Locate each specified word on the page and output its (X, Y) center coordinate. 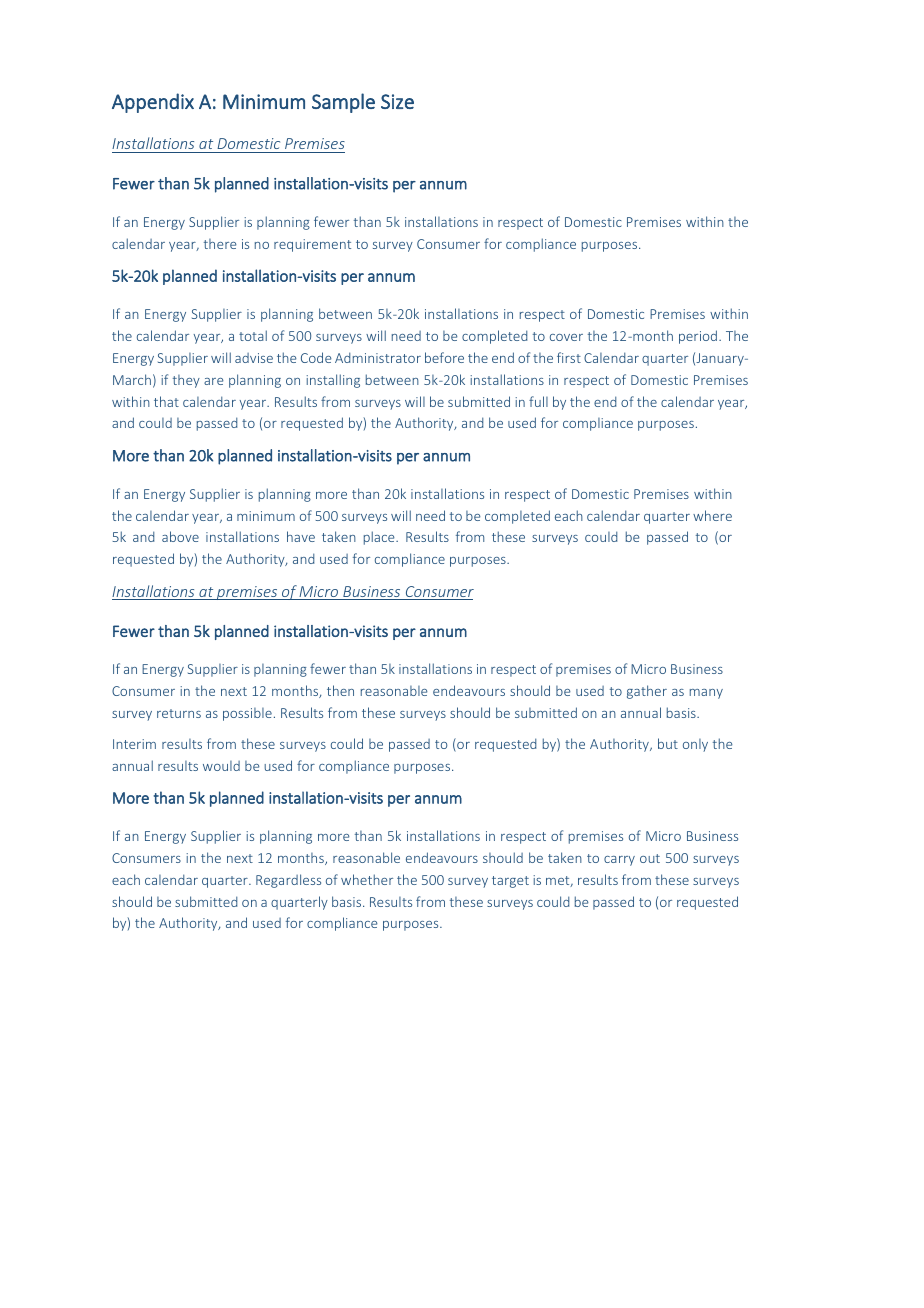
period (698, 337)
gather (647, 692)
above (180, 536)
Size (397, 101)
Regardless (288, 881)
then (340, 690)
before (444, 357)
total (253, 335)
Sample (343, 103)
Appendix (153, 103)
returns (179, 713)
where (712, 515)
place (380, 538)
